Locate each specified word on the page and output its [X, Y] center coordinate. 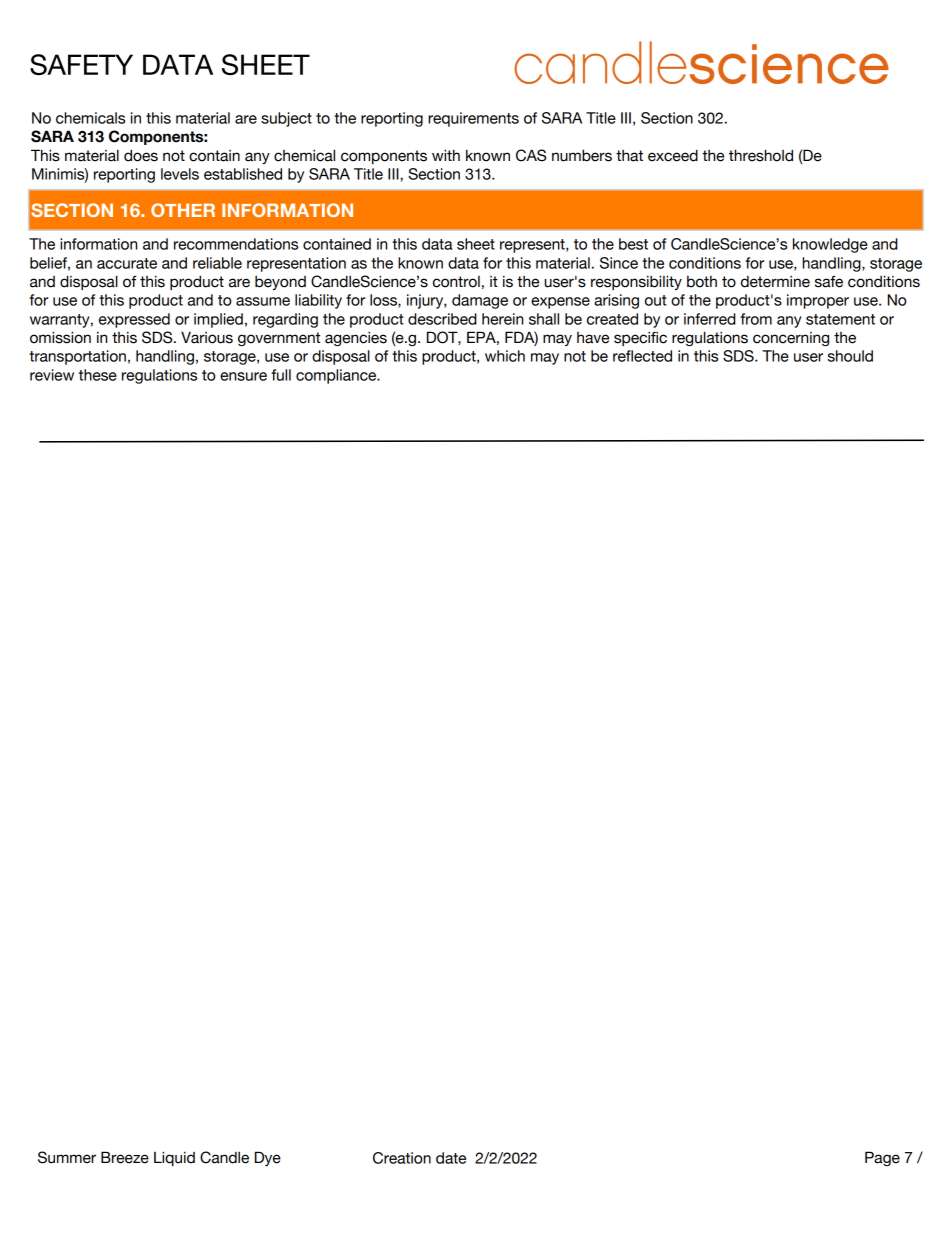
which [505, 356]
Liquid [174, 1158]
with [446, 155]
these [98, 375]
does [141, 155]
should [850, 356]
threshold [761, 155]
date [451, 1158]
